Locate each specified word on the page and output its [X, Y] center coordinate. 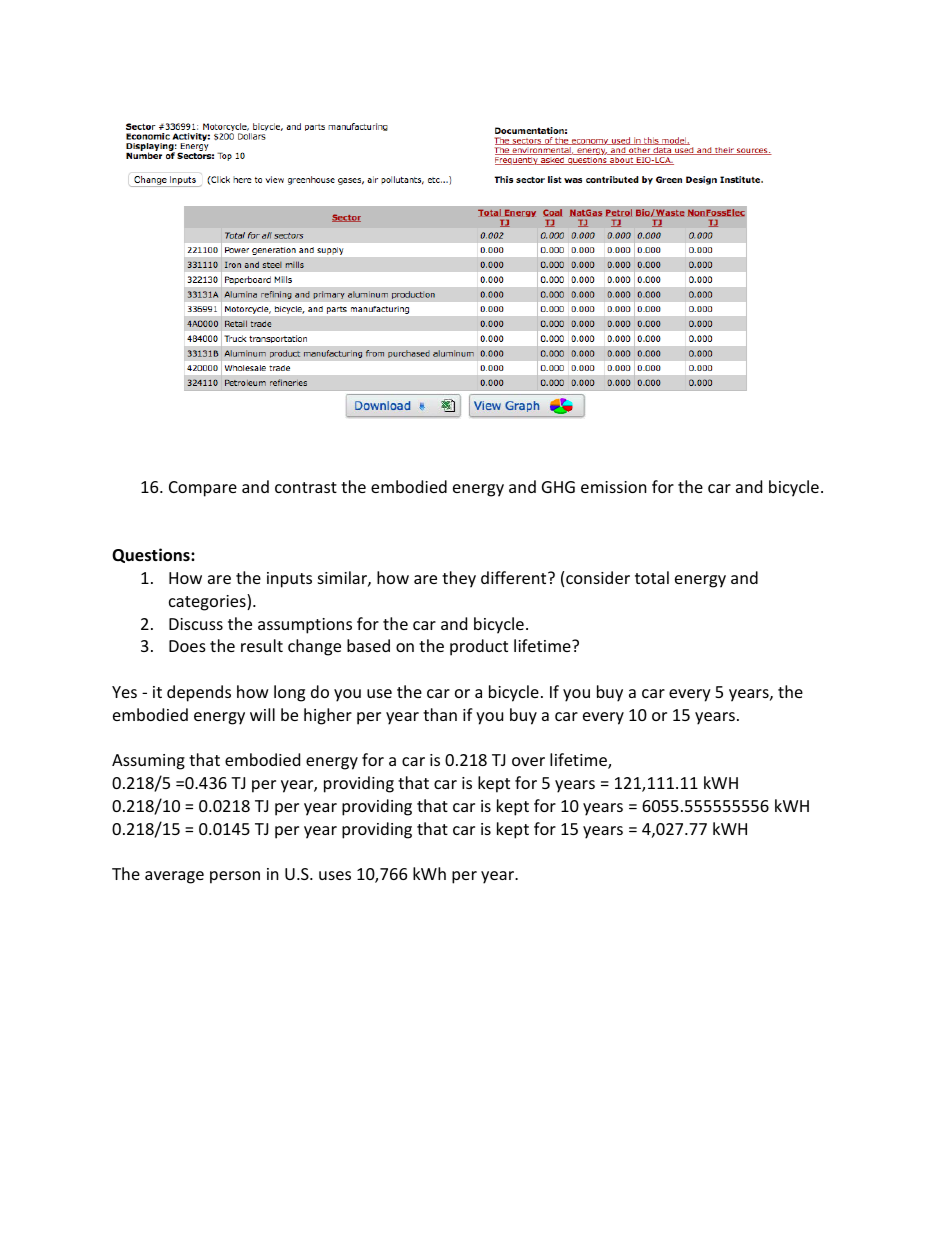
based [368, 645]
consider [598, 577]
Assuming [148, 762]
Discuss [196, 624]
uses [335, 875]
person [235, 877]
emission [614, 487]
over [528, 761]
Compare [203, 489]
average [174, 877]
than [440, 714]
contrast [306, 487]
